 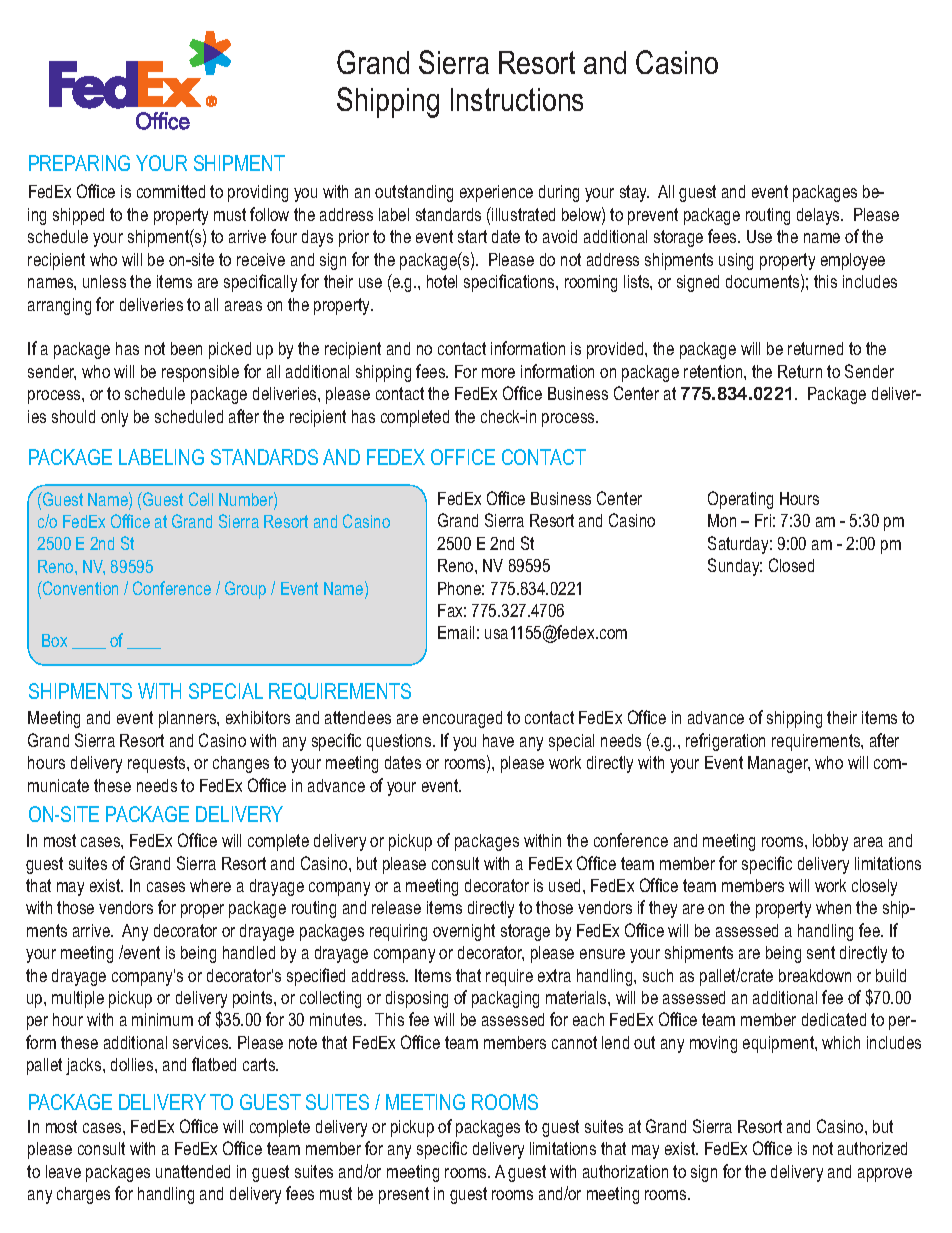 I want to click on Box, so click(x=54, y=640).
